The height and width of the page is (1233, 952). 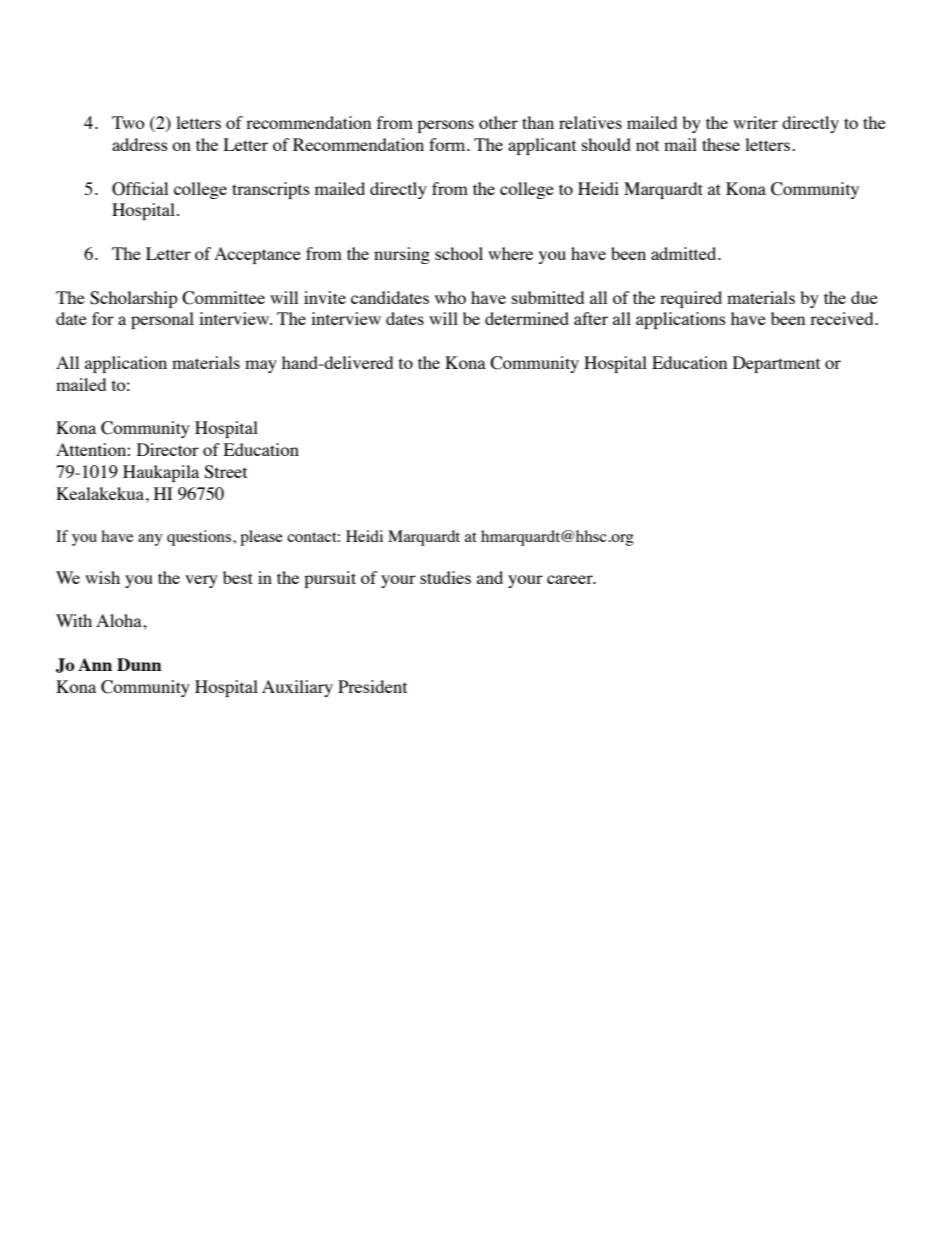 What do you see at coordinates (140, 144) in the page?
I see `address` at bounding box center [140, 144].
